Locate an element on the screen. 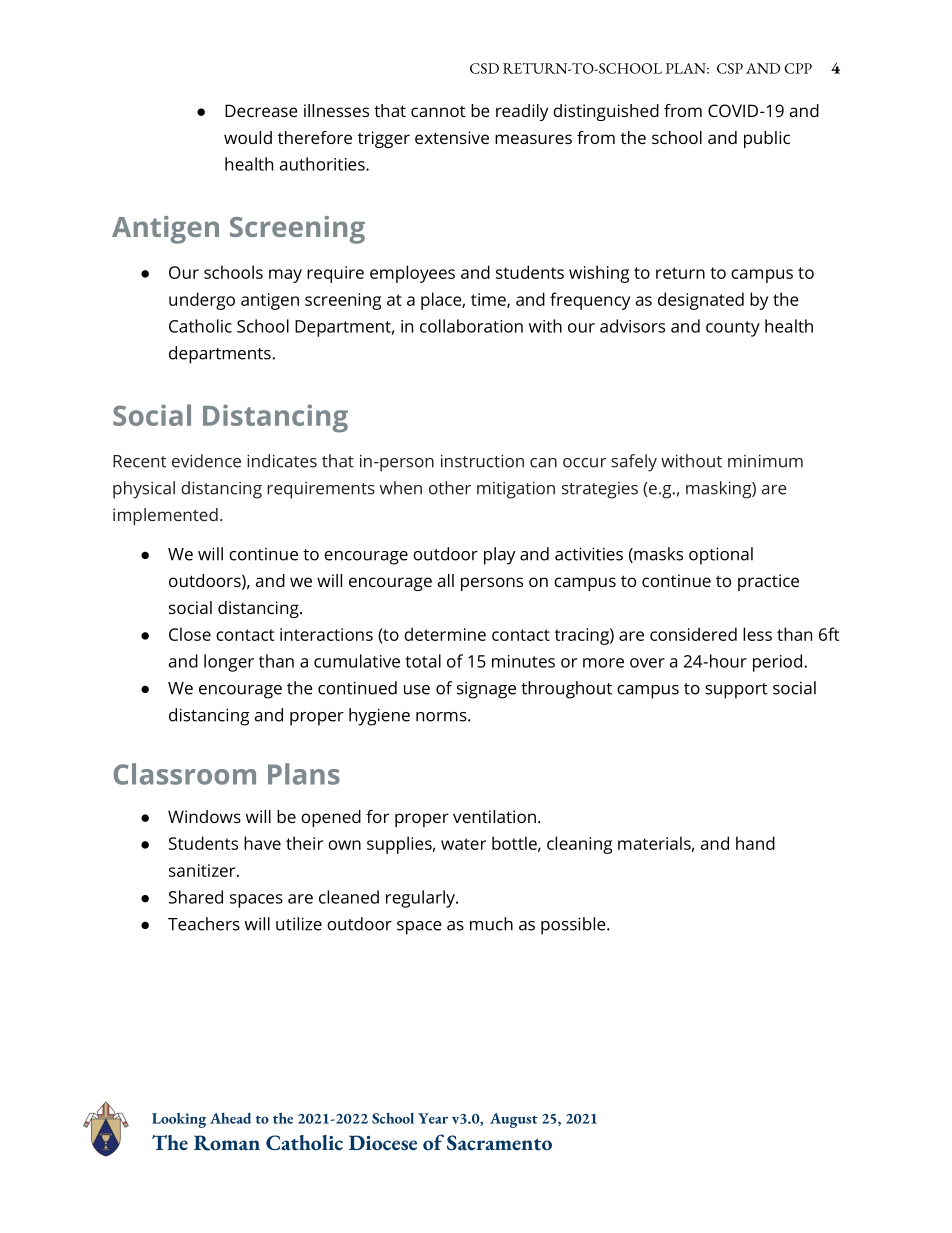  hand is located at coordinates (755, 843).
